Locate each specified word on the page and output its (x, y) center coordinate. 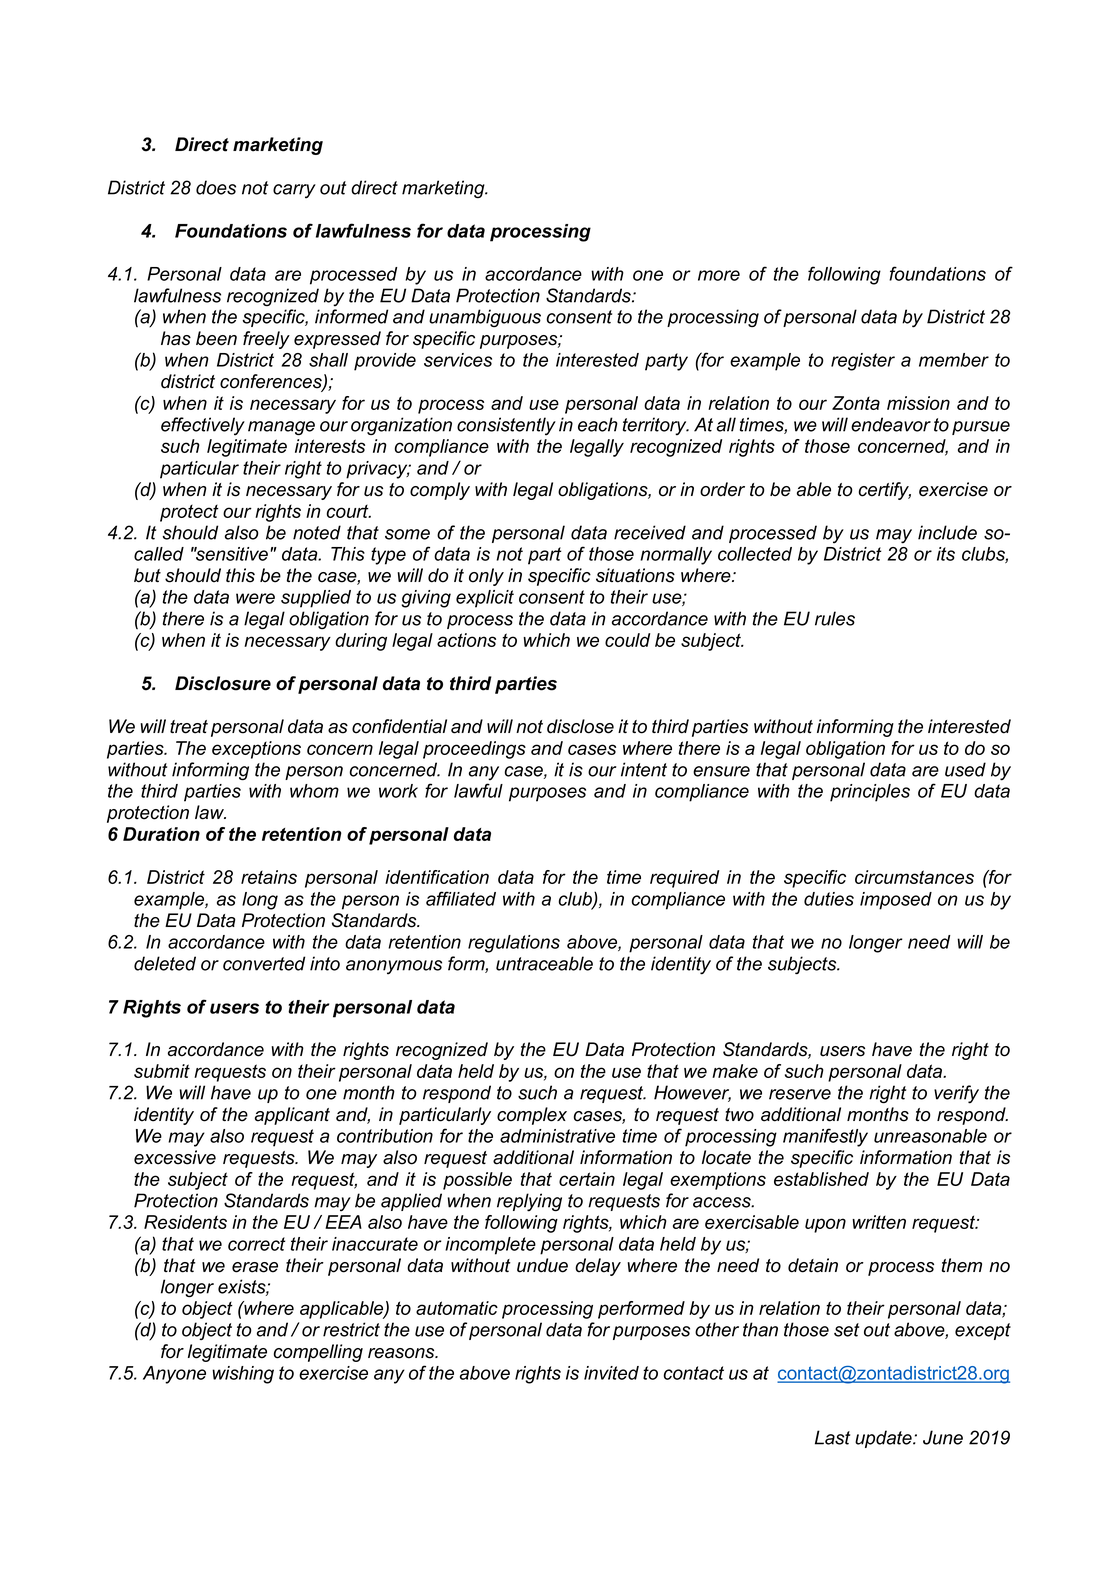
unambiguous (485, 318)
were (255, 598)
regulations (514, 944)
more (719, 275)
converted (264, 963)
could (627, 640)
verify (956, 1094)
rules (835, 618)
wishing (243, 1375)
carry (294, 191)
